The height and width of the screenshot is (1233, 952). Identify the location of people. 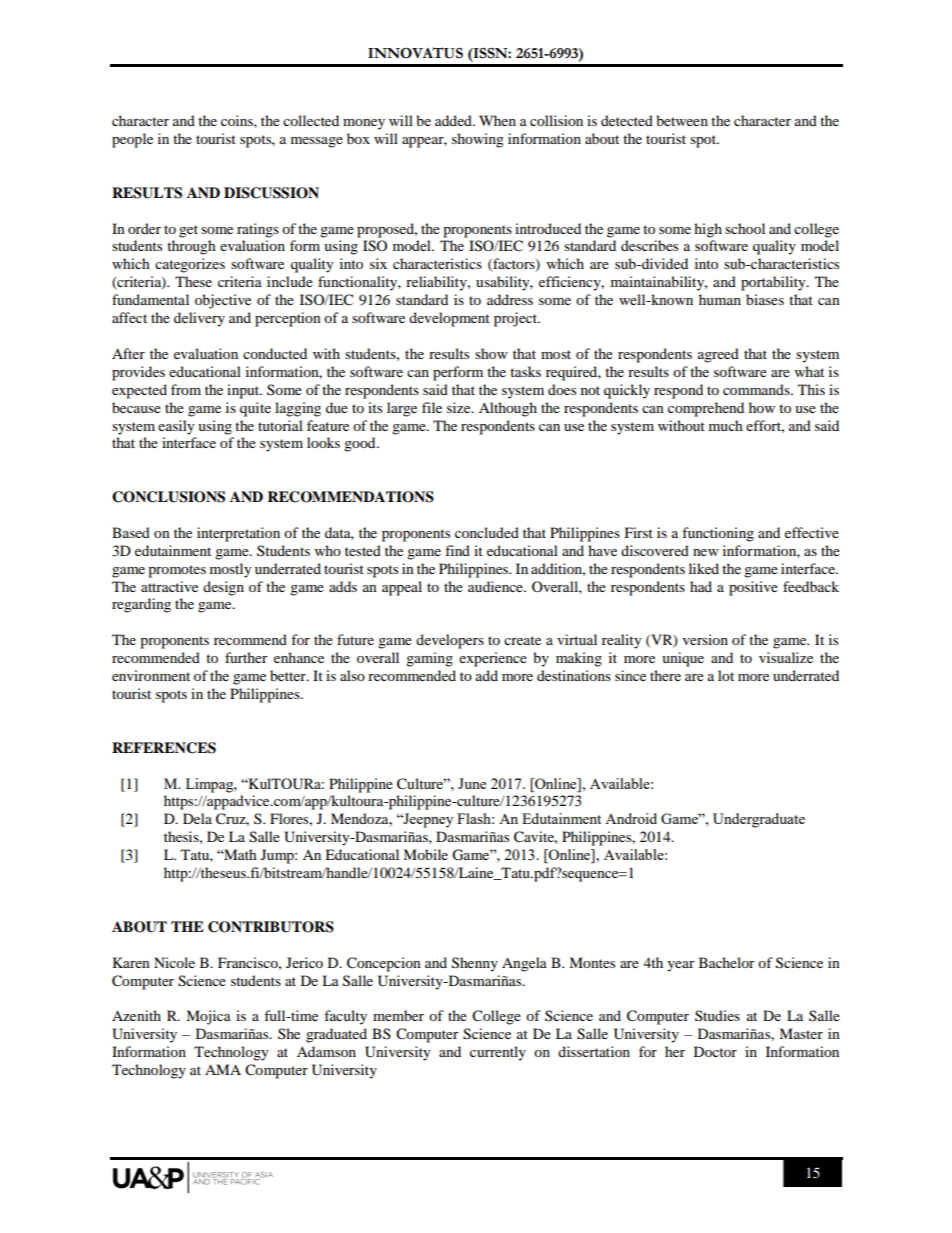
(132, 140).
